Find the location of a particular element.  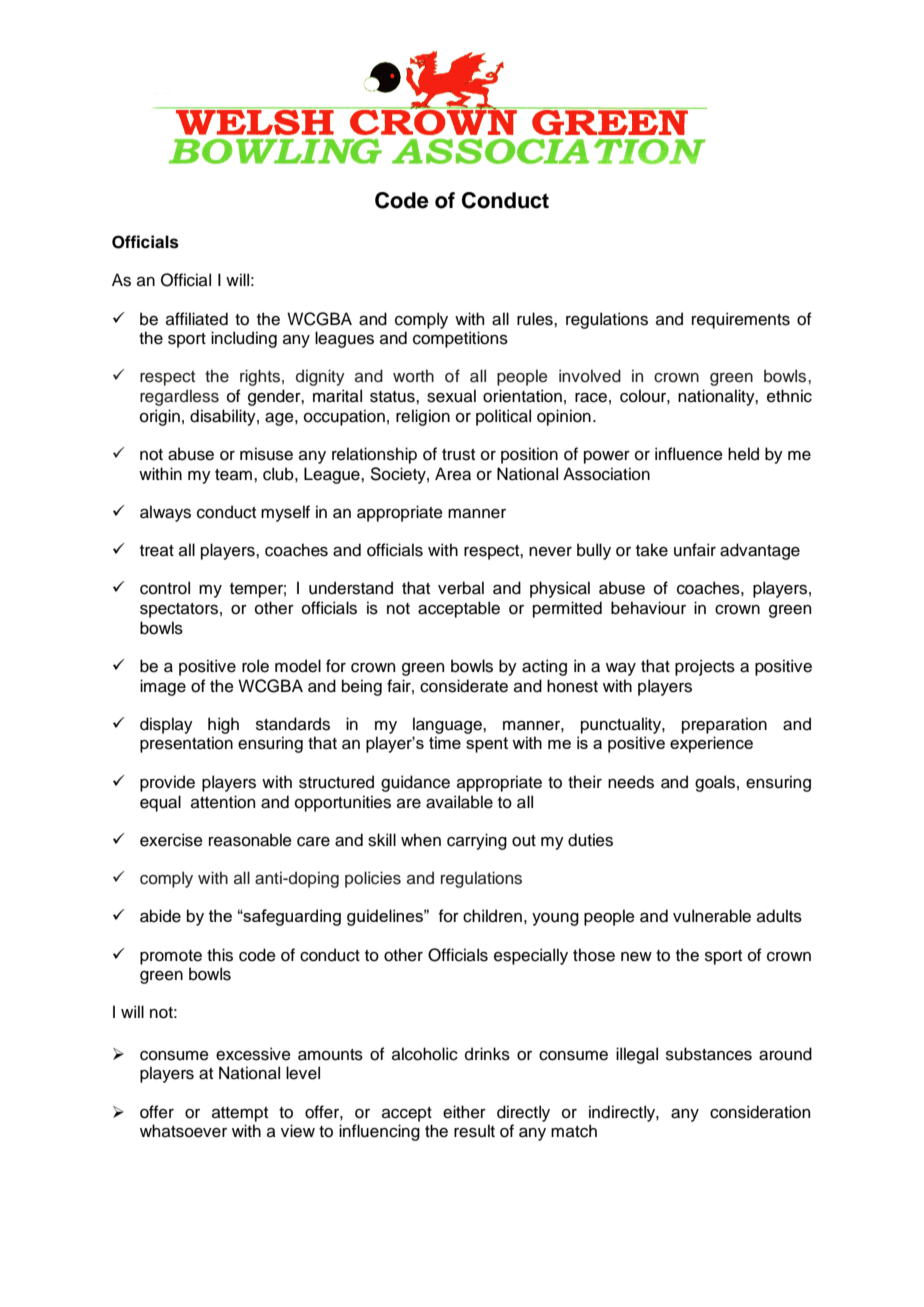

available is located at coordinates (459, 802).
